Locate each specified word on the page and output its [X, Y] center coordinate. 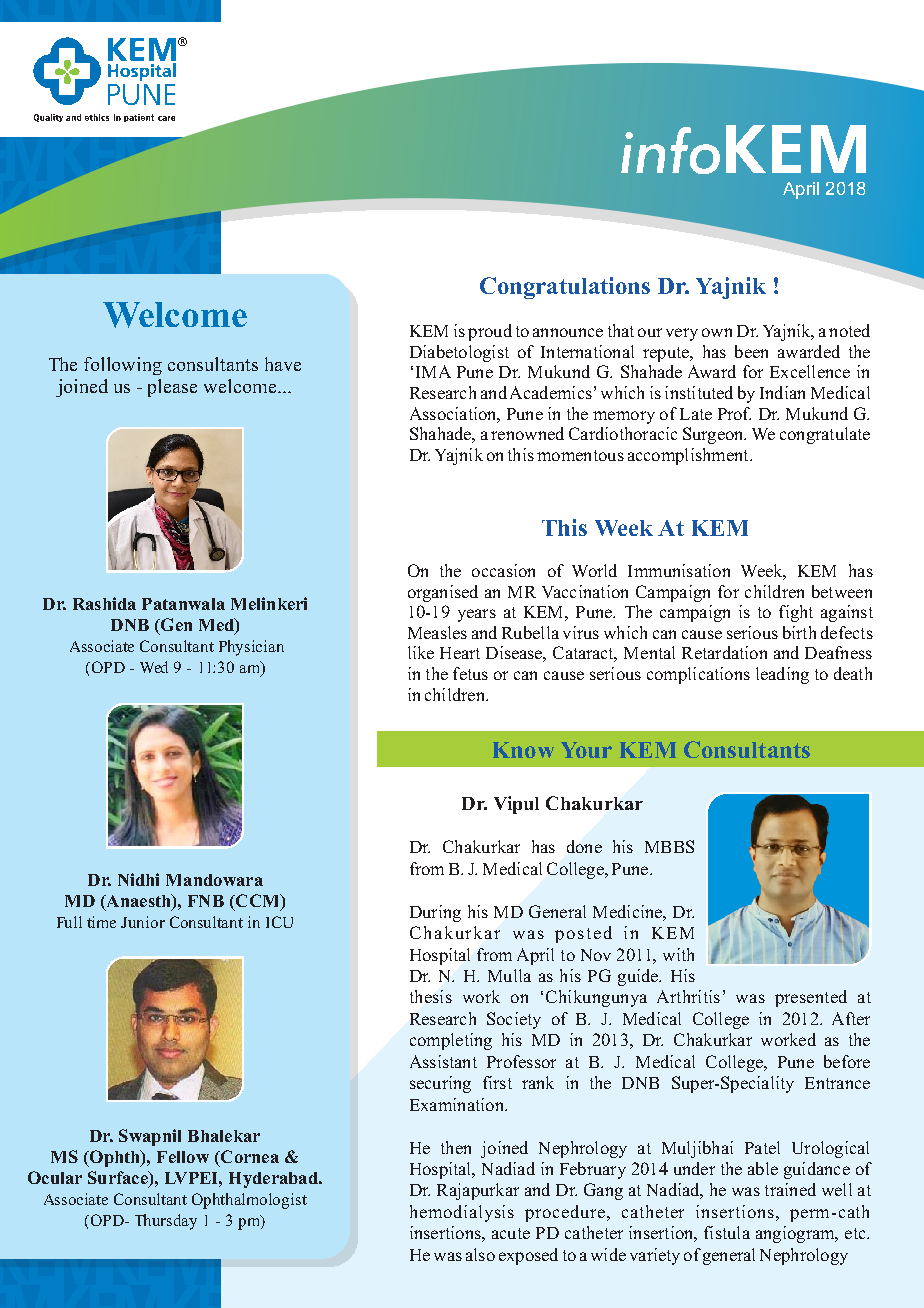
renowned [527, 433]
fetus [470, 673]
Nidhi [138, 879]
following [123, 366]
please [172, 388]
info [670, 150]
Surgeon [714, 435]
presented [811, 998]
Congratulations [565, 288]
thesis [431, 996]
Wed [154, 667]
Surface [119, 1179]
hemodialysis [462, 1213]
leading [782, 675]
